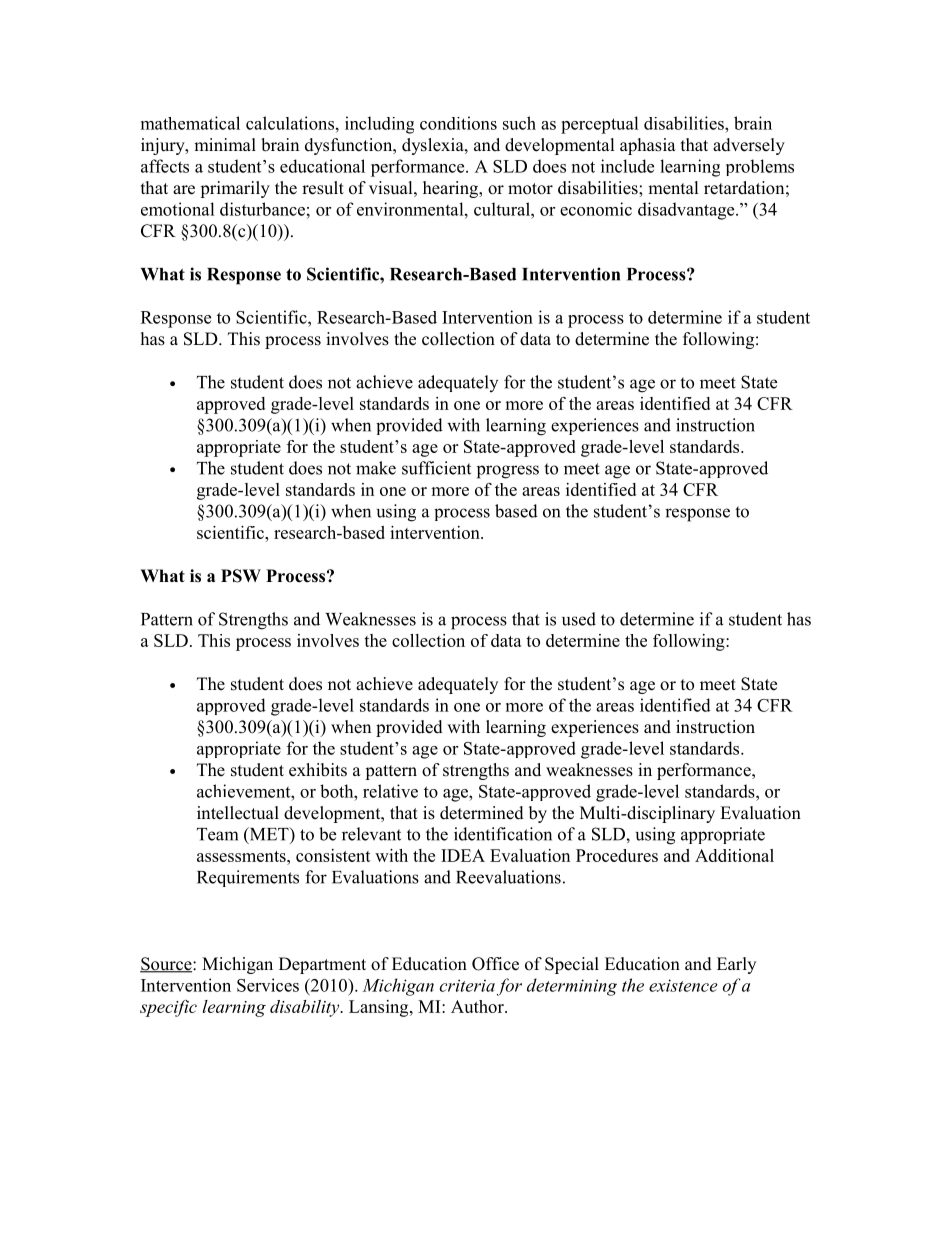 Image resolution: width=952 pixels, height=1233 pixels. I want to click on Services, so click(268, 985).
